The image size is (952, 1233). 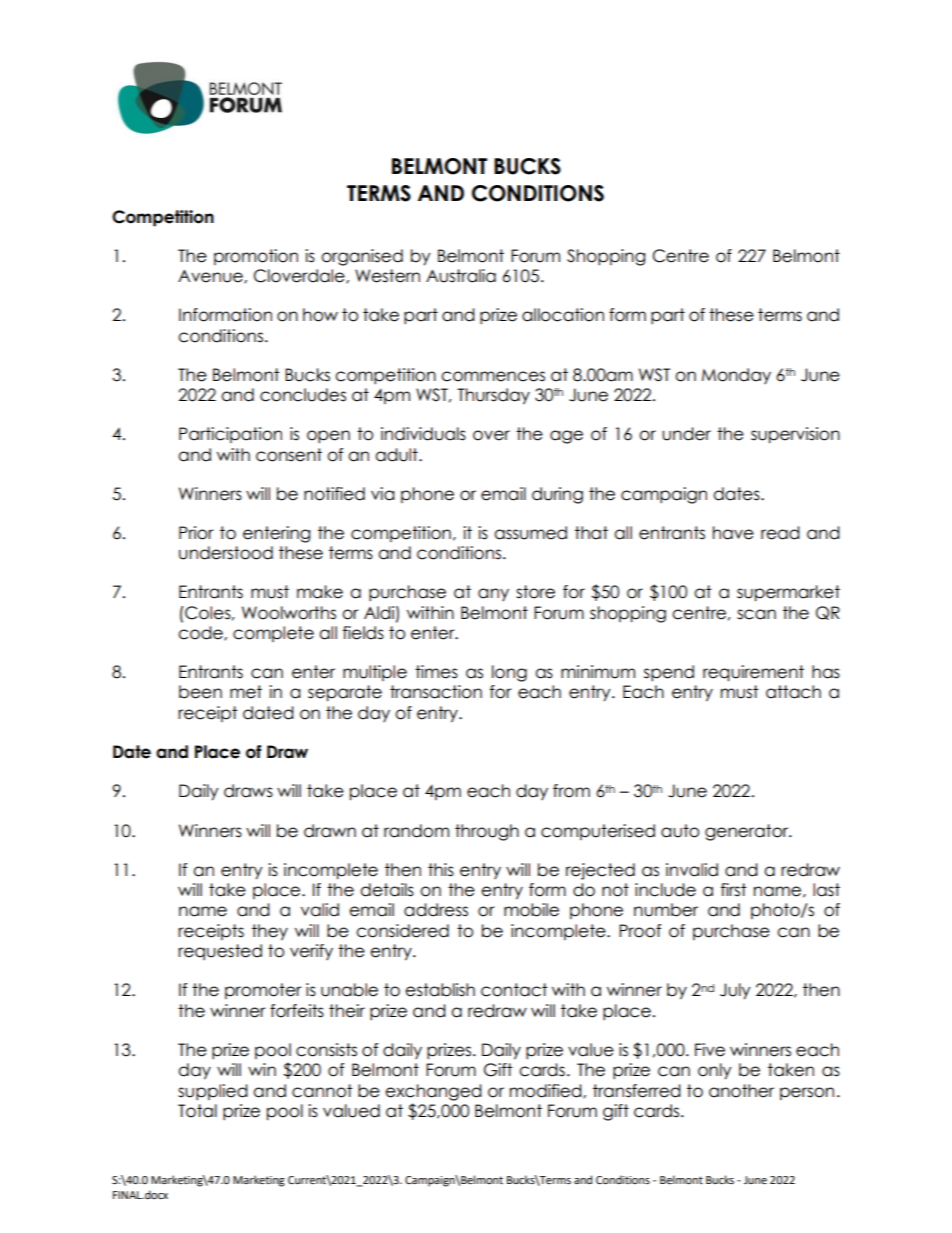 I want to click on Monday, so click(x=736, y=376).
